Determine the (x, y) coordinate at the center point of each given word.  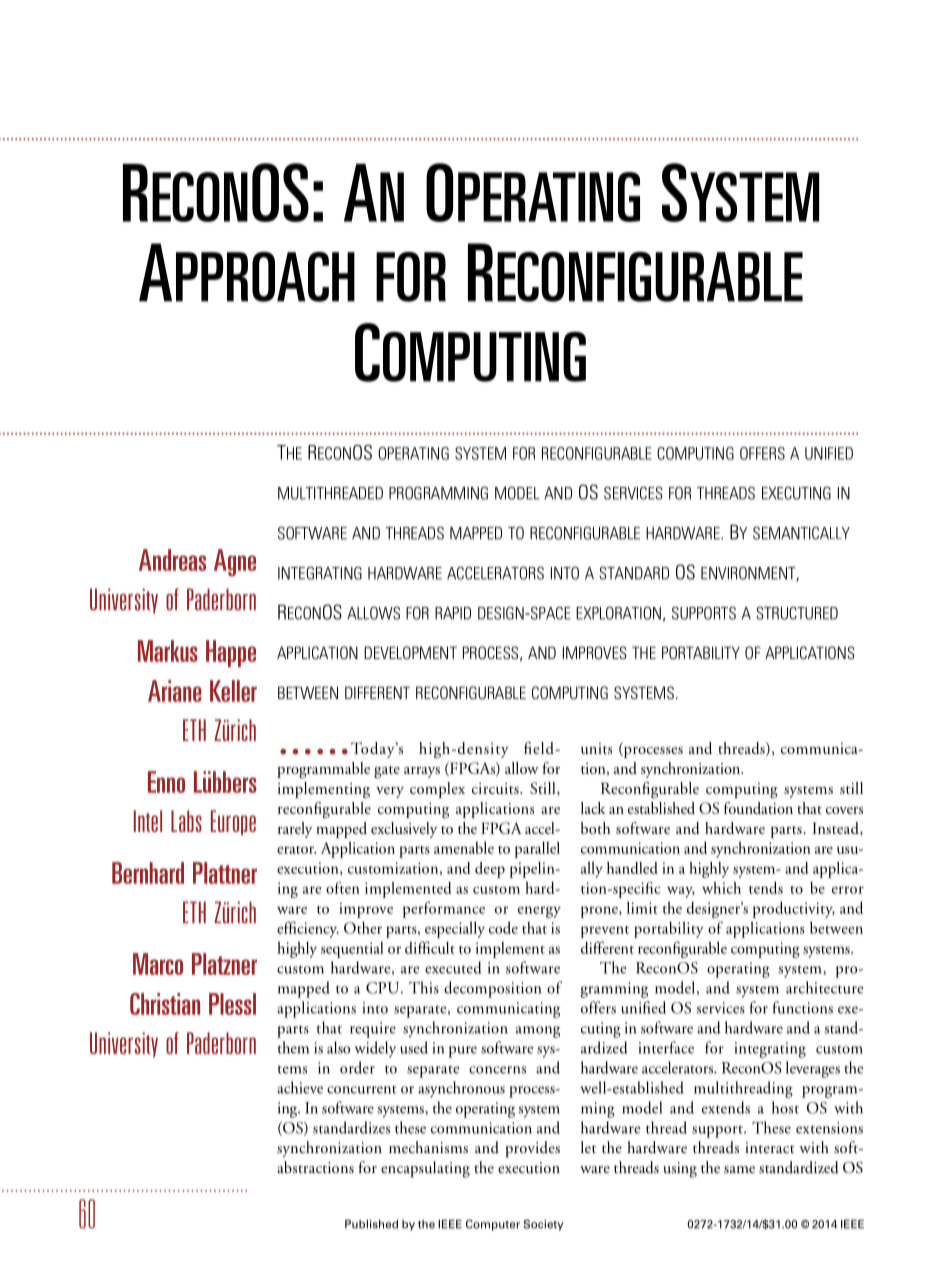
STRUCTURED (797, 613)
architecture (825, 987)
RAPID (453, 613)
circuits (496, 788)
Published (371, 1224)
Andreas (172, 560)
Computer (493, 1225)
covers (844, 810)
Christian (165, 1004)
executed (453, 967)
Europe (233, 822)
